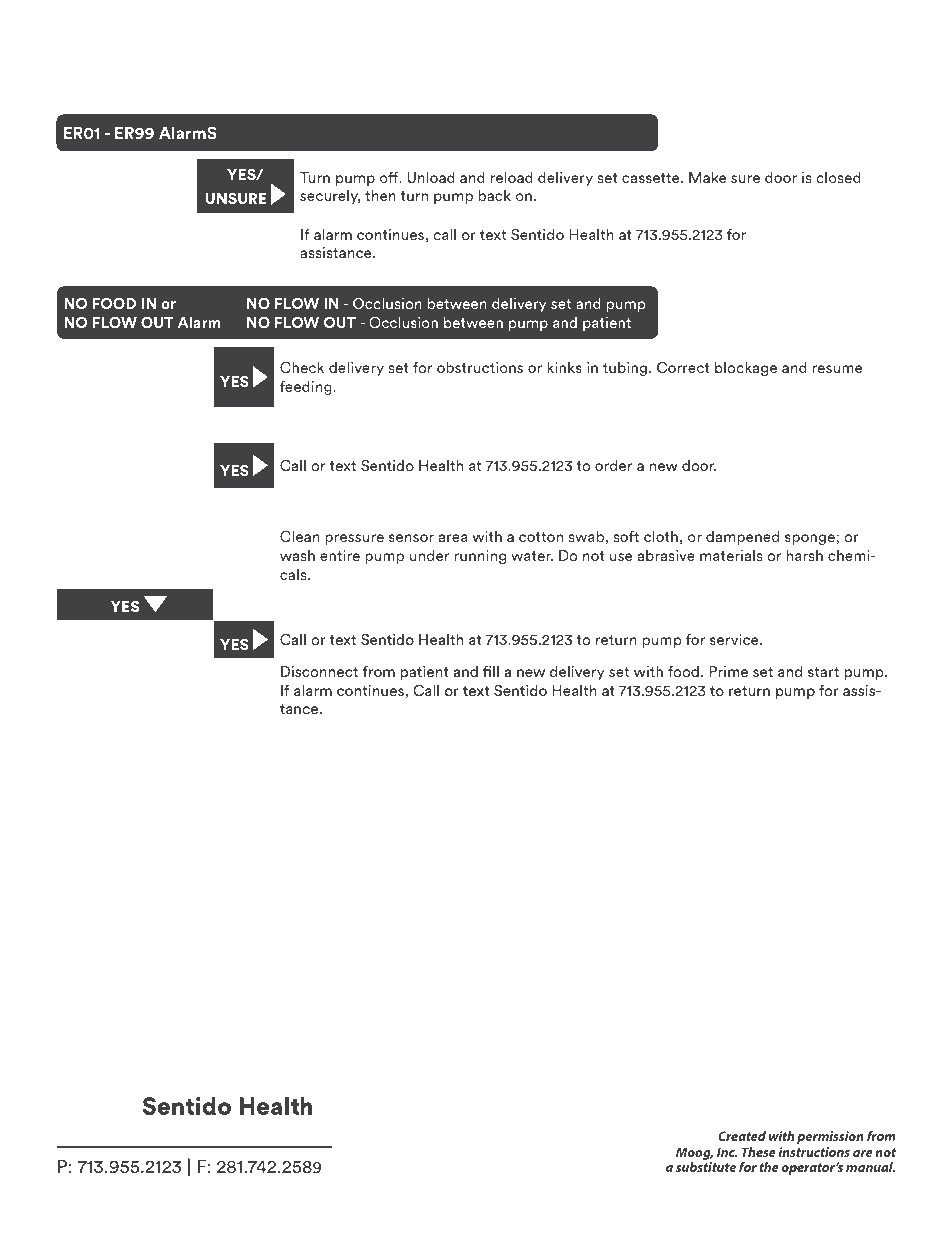 This document has width=952, height=1233. Describe the element at coordinates (480, 367) in the document. I see `obstructions` at that location.
